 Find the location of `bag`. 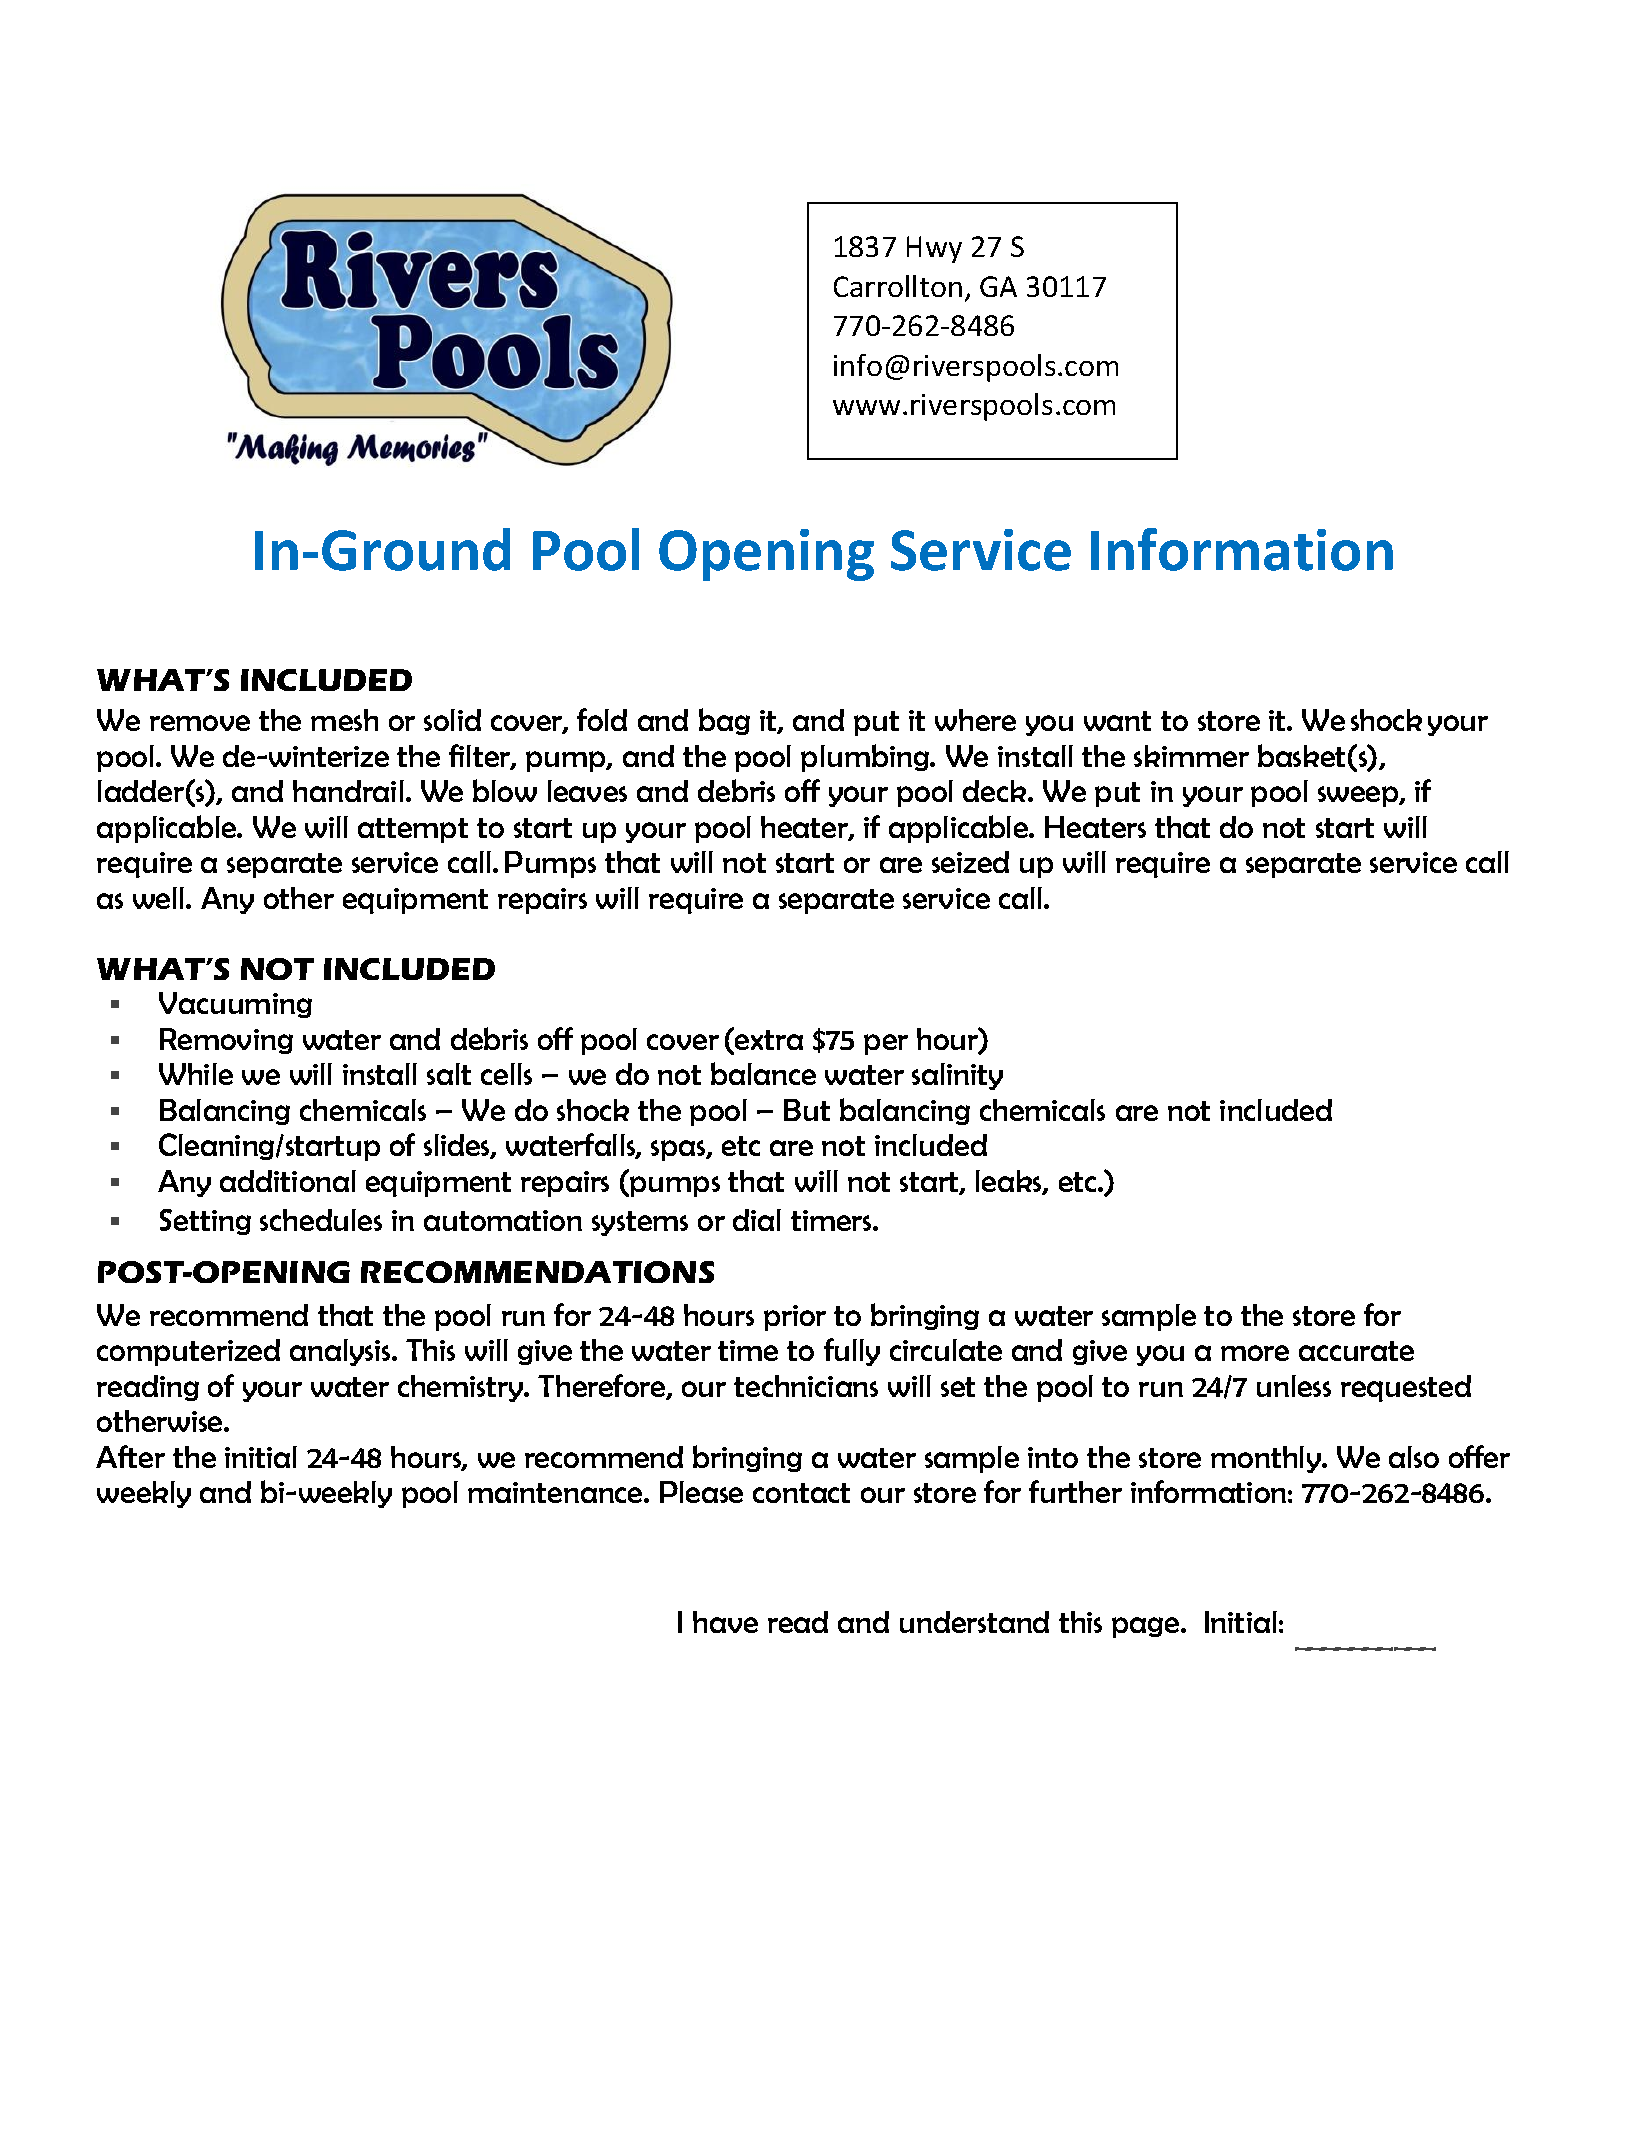

bag is located at coordinates (724, 721).
